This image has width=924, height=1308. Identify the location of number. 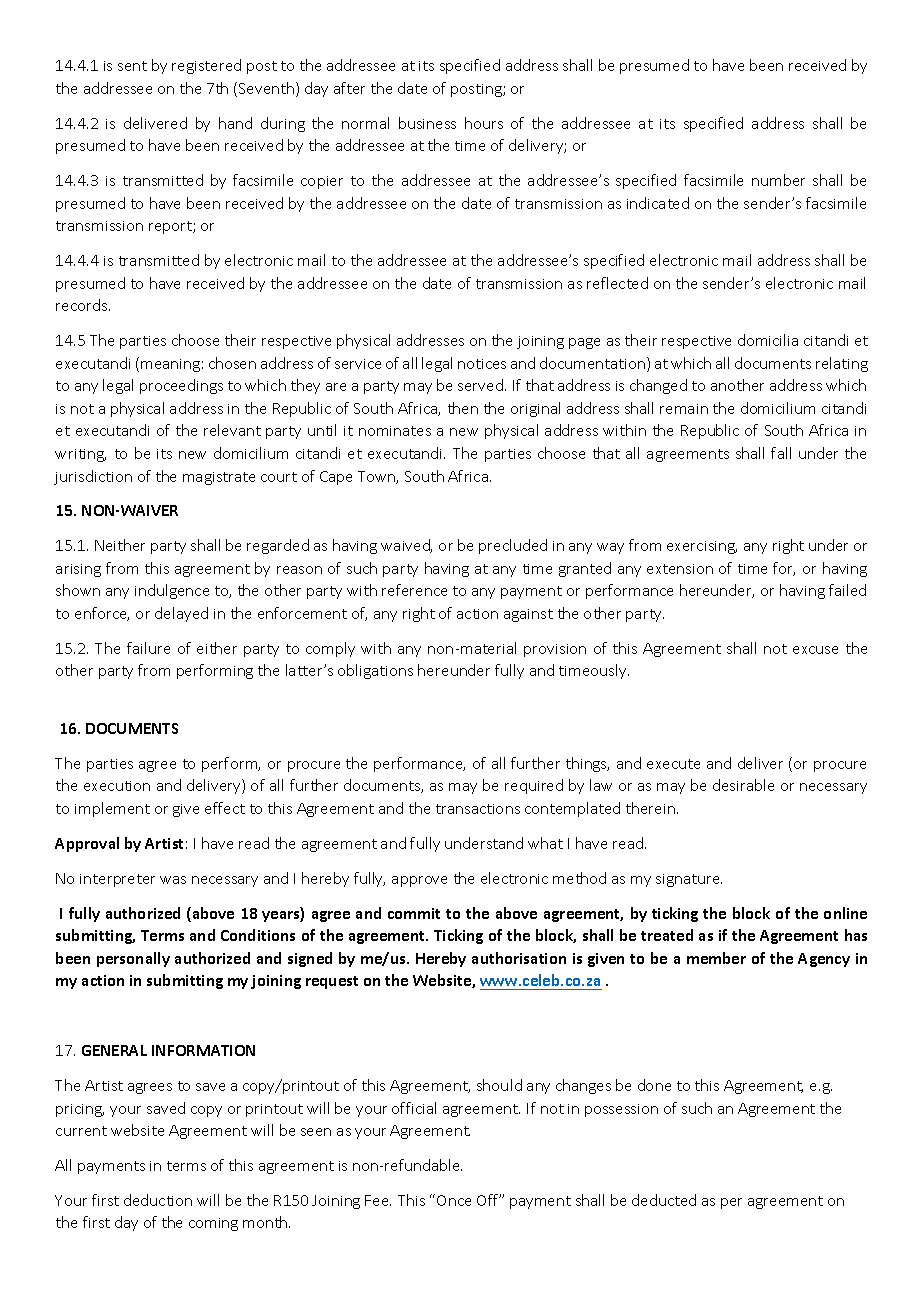
(778, 180).
